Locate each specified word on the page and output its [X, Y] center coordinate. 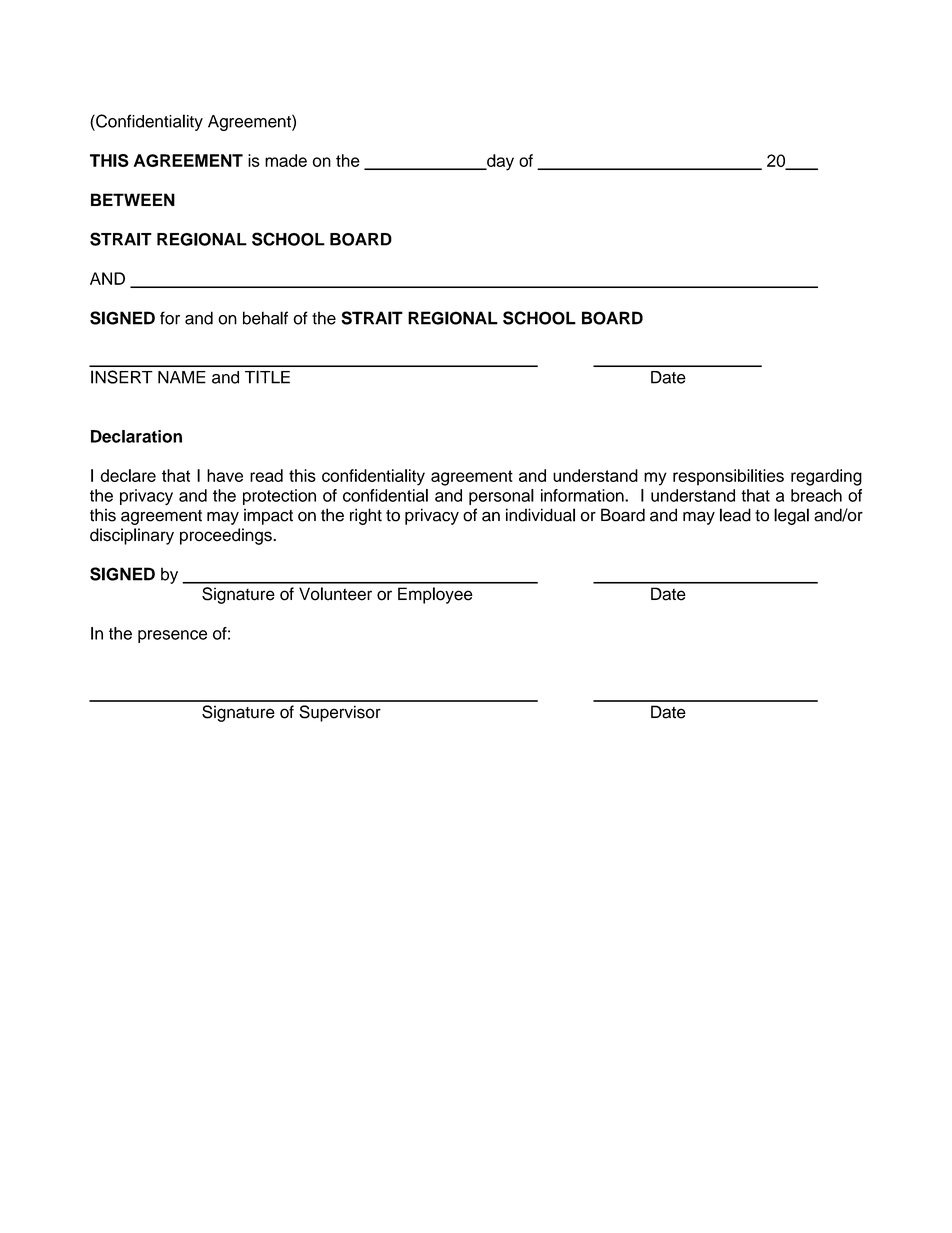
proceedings [227, 536]
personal [501, 497]
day [499, 162]
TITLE [267, 377]
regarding [826, 477]
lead [735, 515]
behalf [265, 318]
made [286, 160]
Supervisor [340, 713]
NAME [182, 377]
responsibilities [728, 477]
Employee [435, 595]
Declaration [136, 436]
